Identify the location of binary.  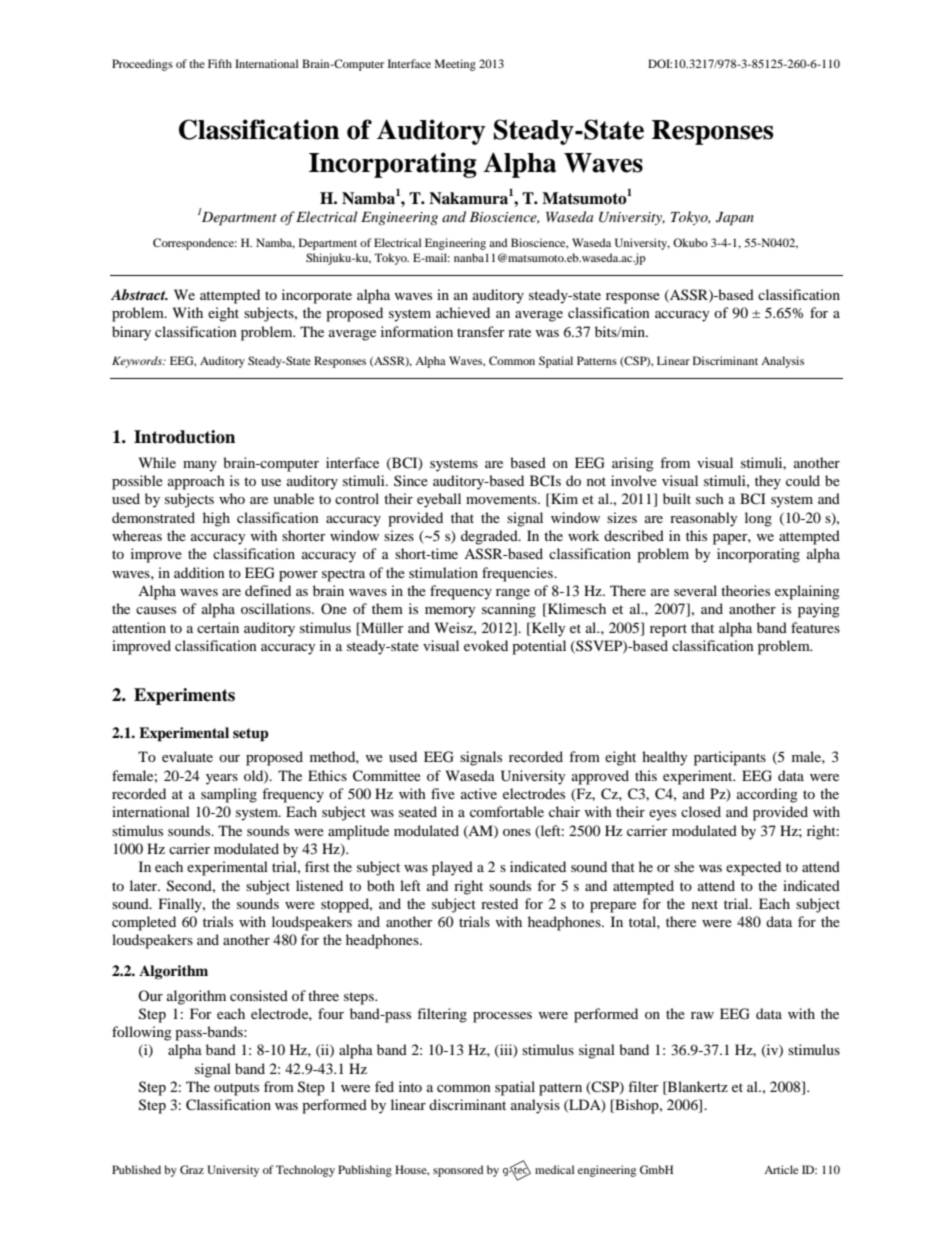
(131, 333).
